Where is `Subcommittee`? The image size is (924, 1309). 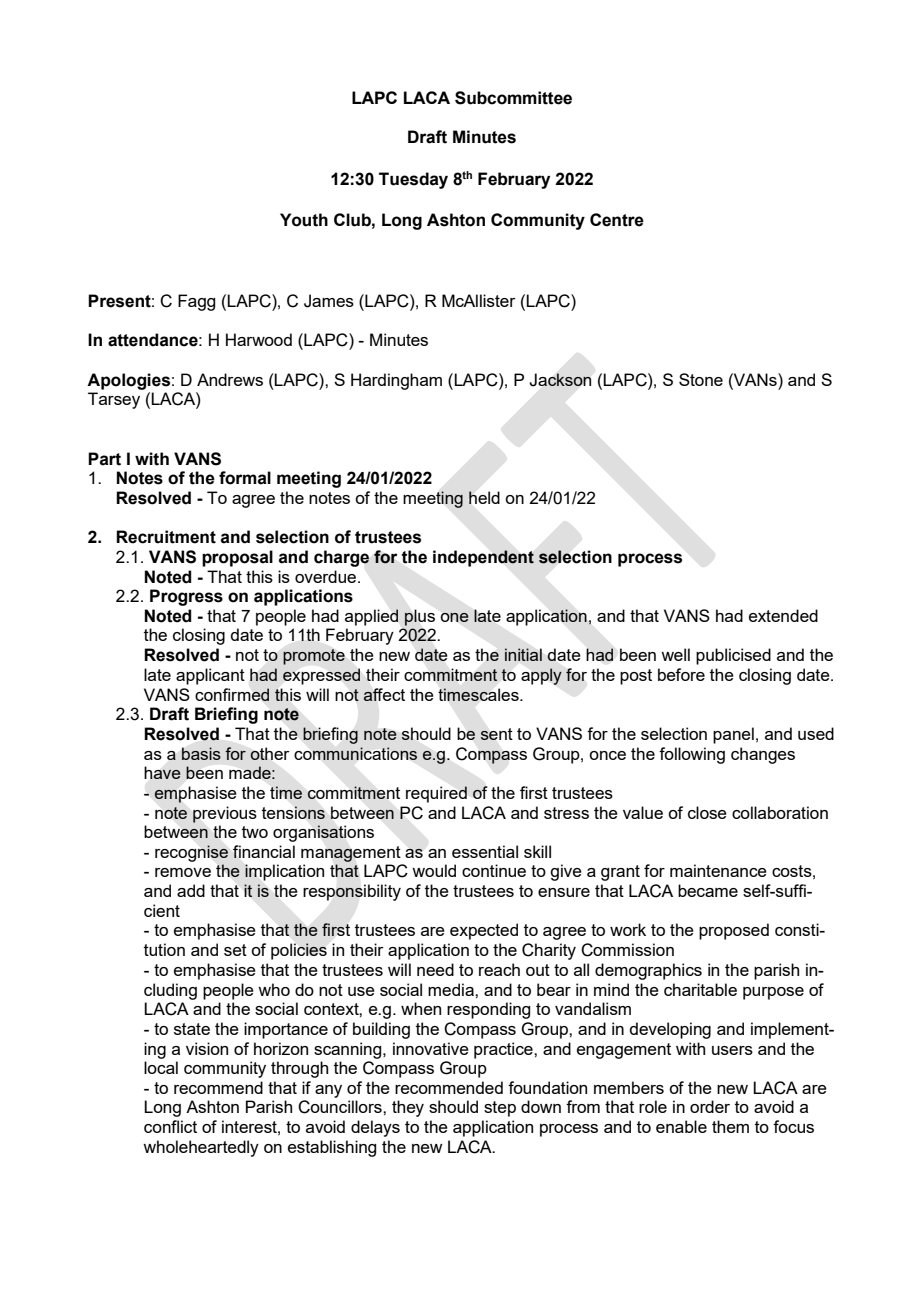
Subcommittee is located at coordinates (513, 98).
